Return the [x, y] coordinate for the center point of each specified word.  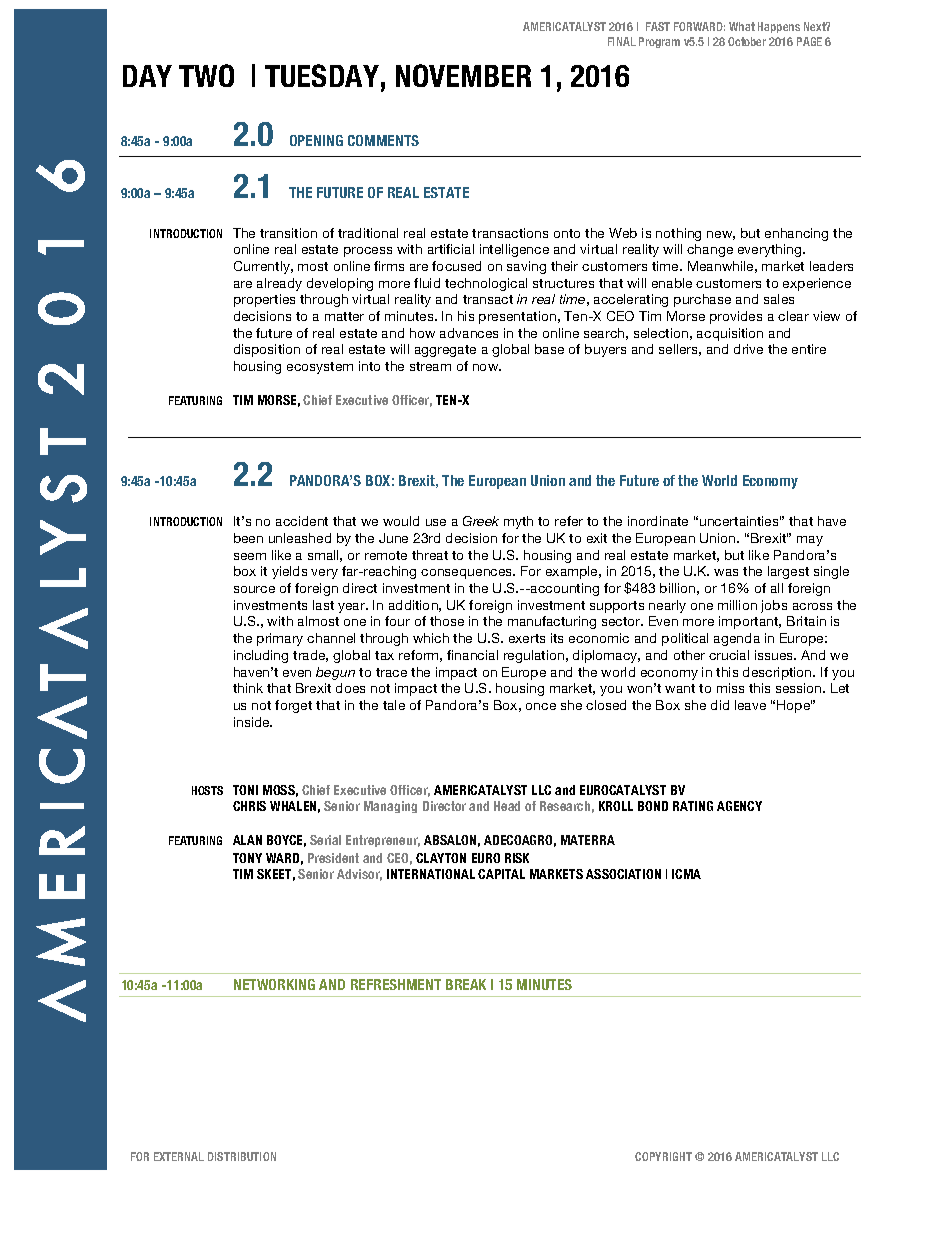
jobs [774, 606]
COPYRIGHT [663, 1156]
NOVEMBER [463, 75]
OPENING [316, 140]
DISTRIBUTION [242, 1156]
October [747, 41]
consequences [468, 574]
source [254, 589]
